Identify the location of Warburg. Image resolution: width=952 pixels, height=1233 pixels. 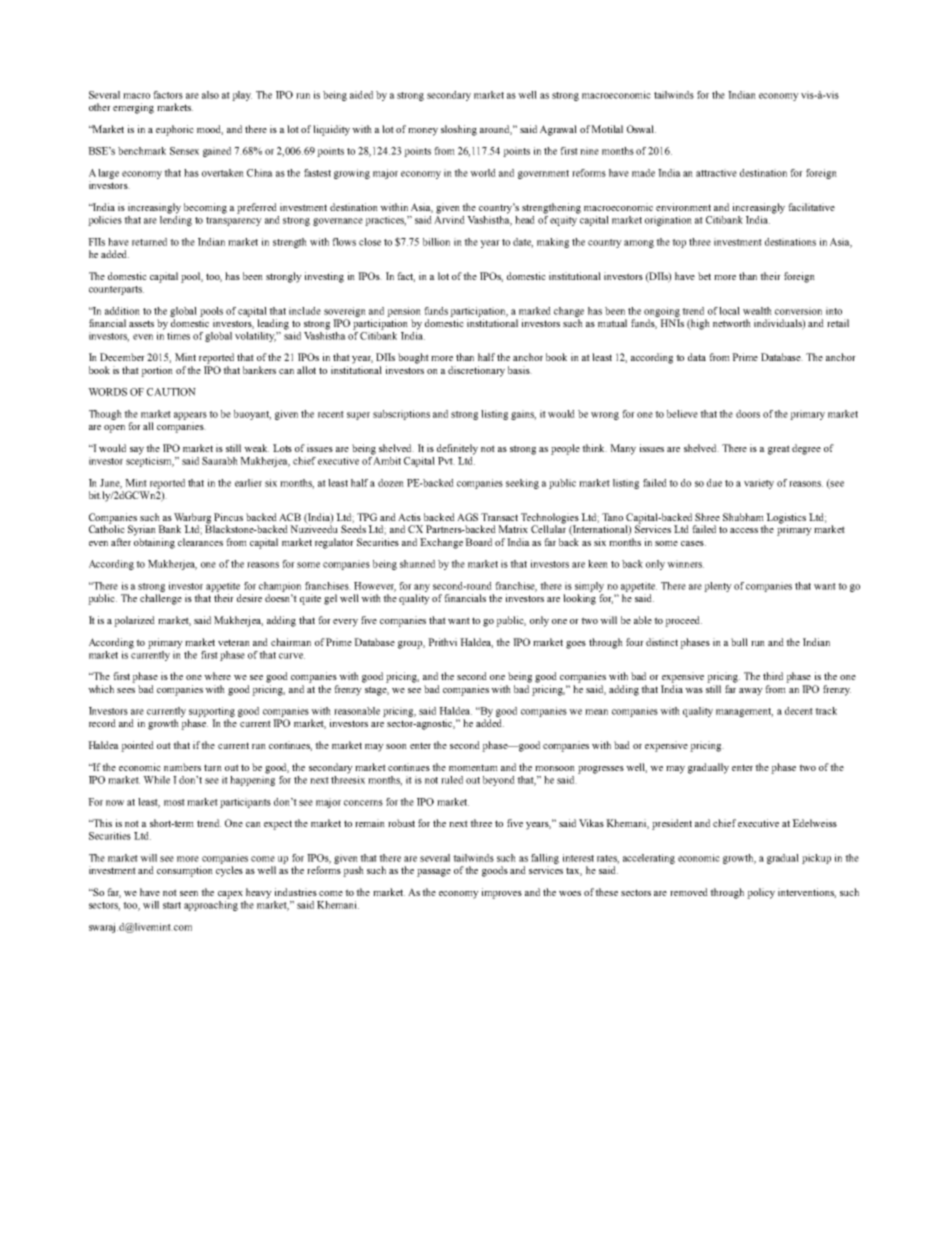
(194, 519).
